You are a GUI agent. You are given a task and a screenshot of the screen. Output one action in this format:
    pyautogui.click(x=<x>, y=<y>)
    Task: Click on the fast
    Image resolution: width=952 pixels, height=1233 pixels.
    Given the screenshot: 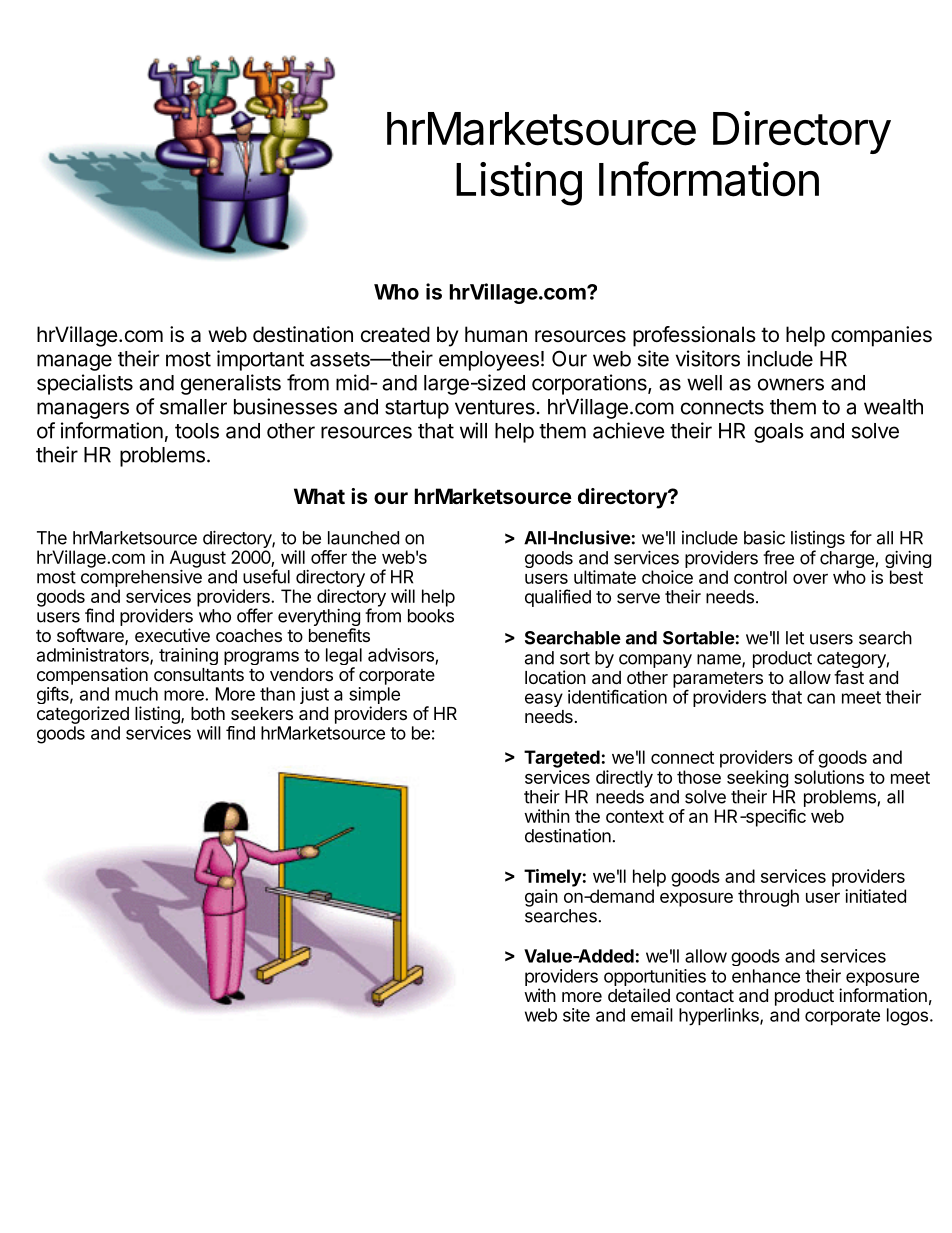 What is the action you would take?
    pyautogui.click(x=849, y=677)
